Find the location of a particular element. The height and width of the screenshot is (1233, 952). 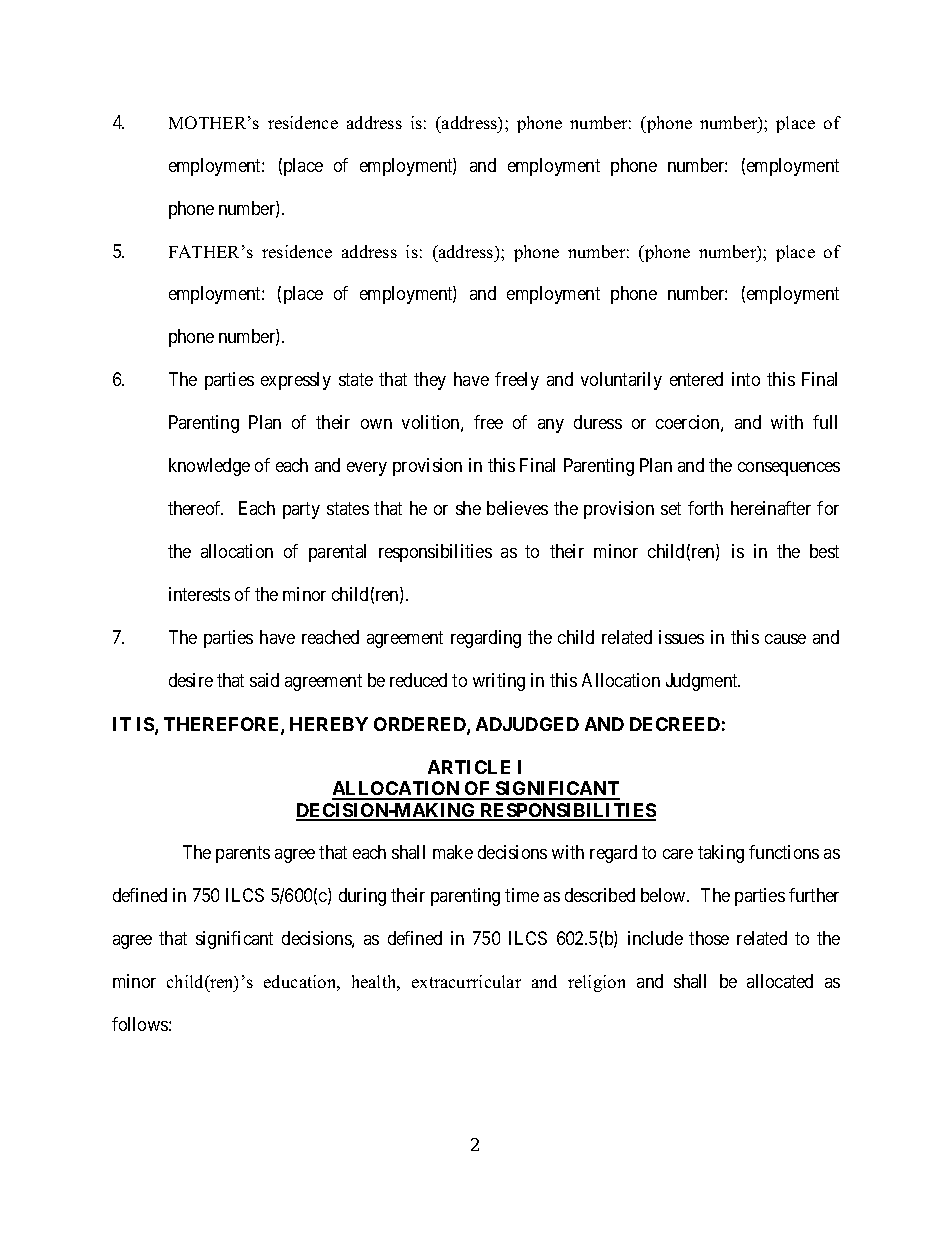

Judgment is located at coordinates (703, 682).
